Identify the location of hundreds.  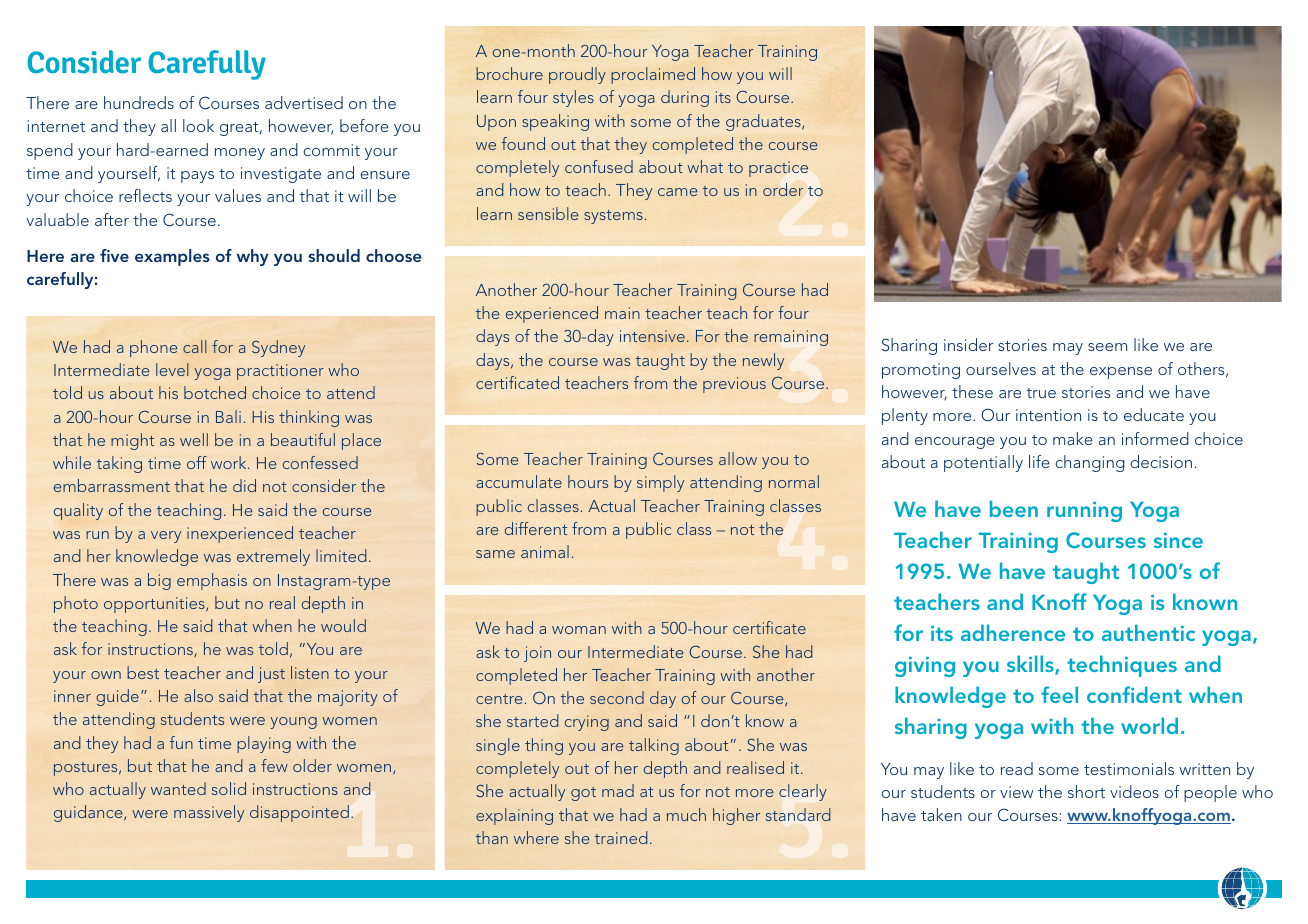
(139, 102).
